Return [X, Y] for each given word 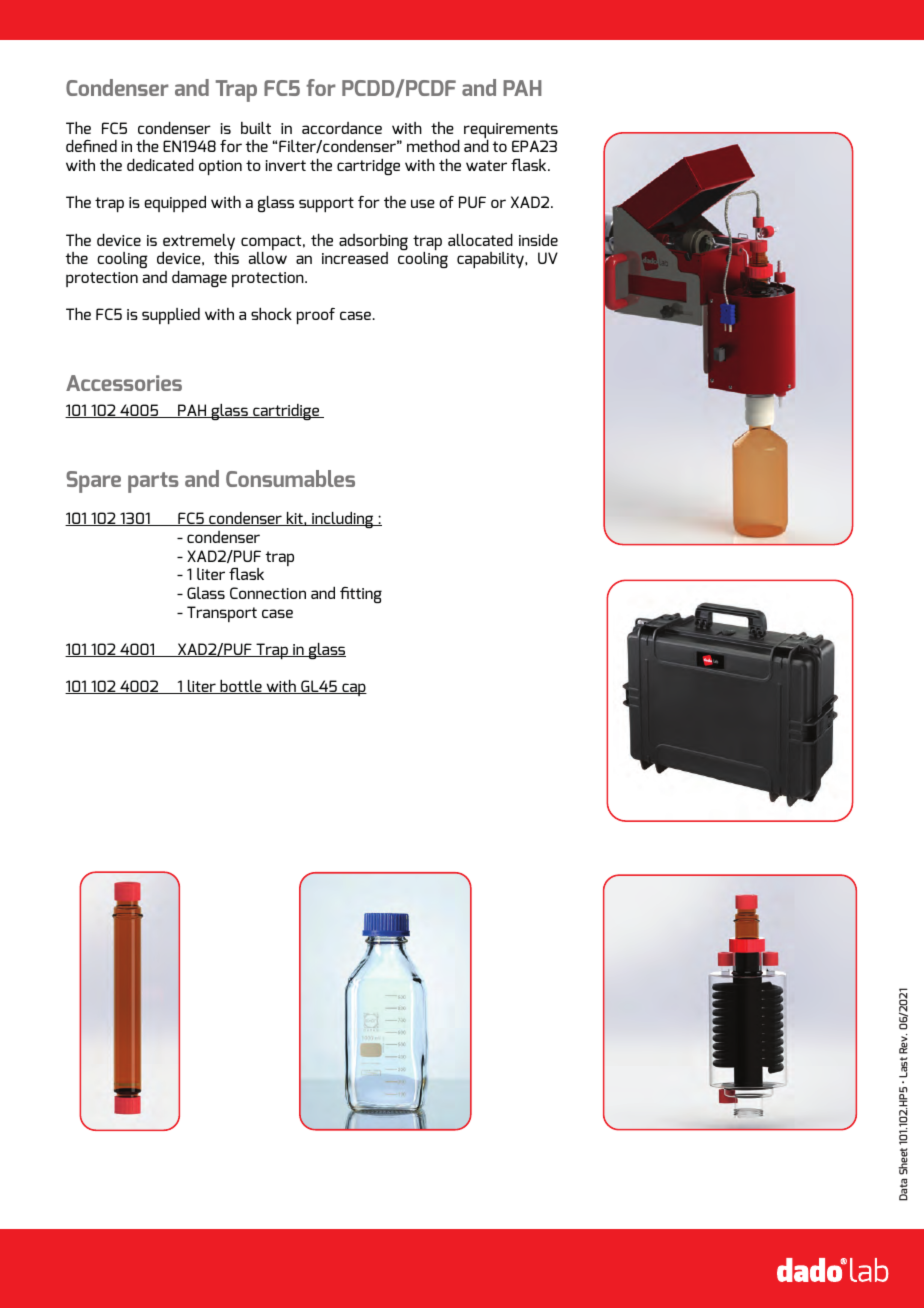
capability [491, 260]
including [343, 519]
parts [153, 482]
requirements [511, 132]
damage [199, 278]
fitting [361, 595]
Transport [222, 614]
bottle [241, 686]
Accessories [124, 383]
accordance [342, 128]
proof [316, 316]
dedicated [160, 164]
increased [355, 258]
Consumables [290, 478]
